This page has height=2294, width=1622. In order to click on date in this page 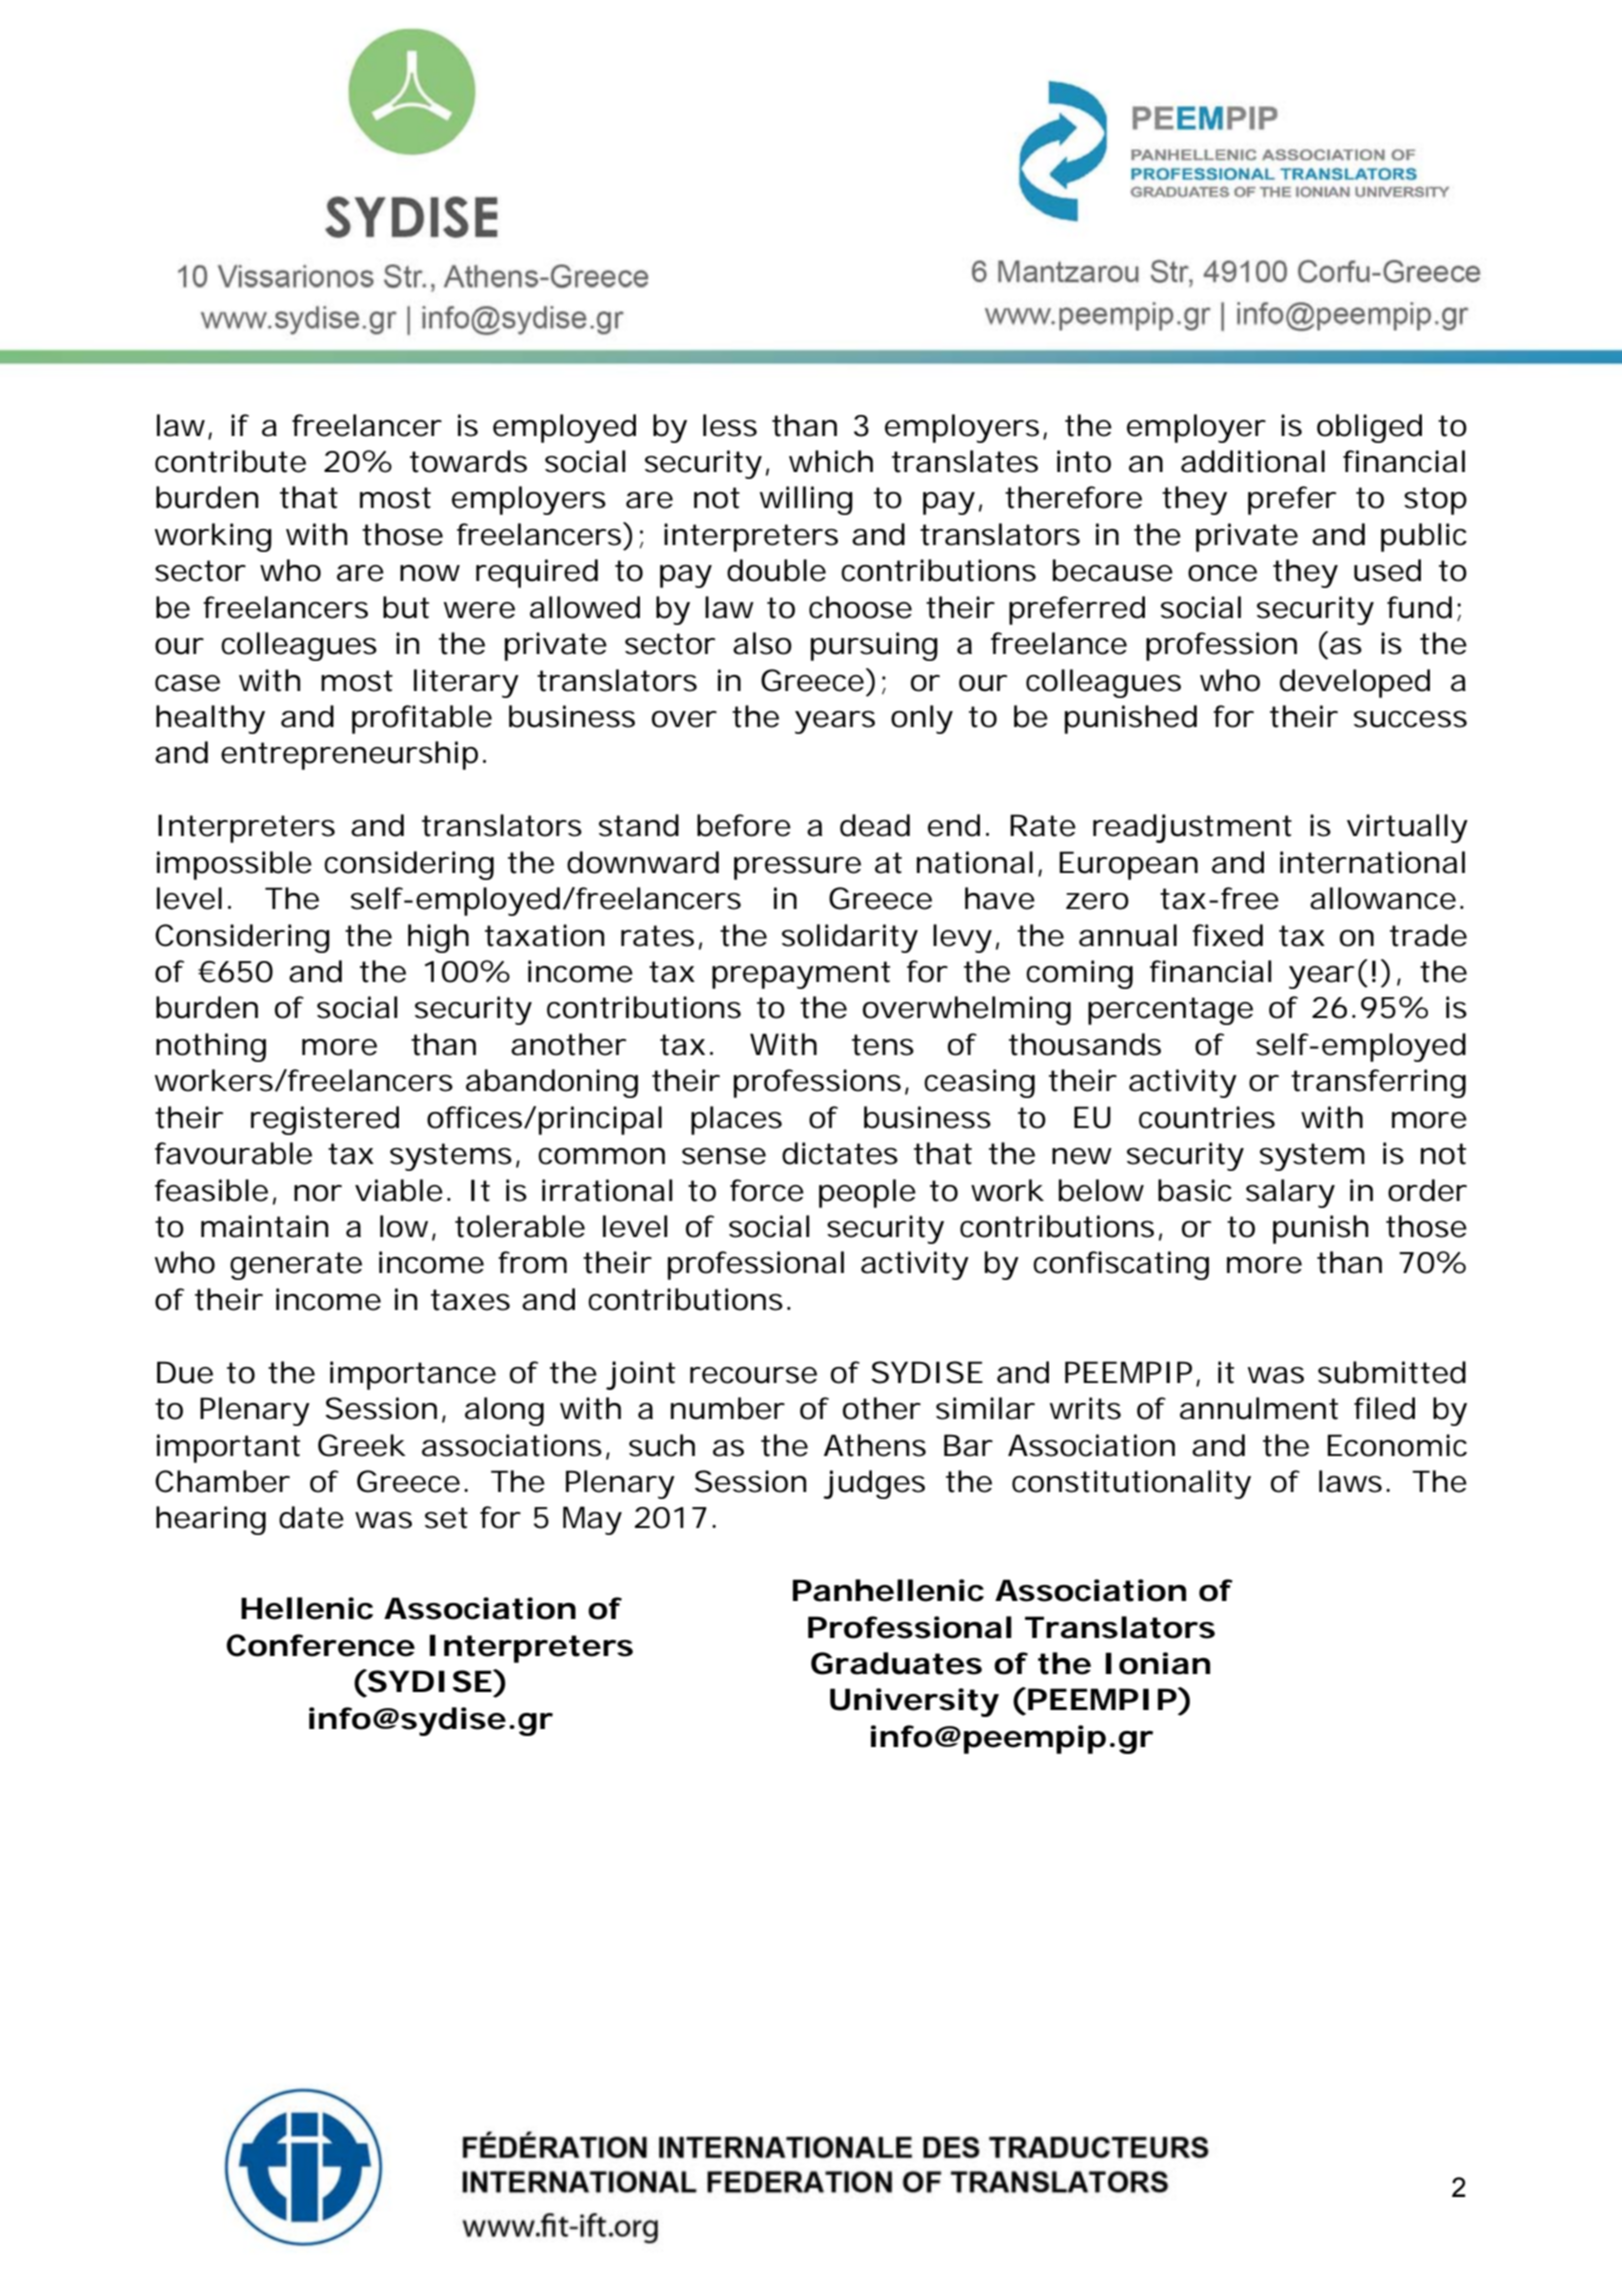, I will do `click(311, 1517)`.
